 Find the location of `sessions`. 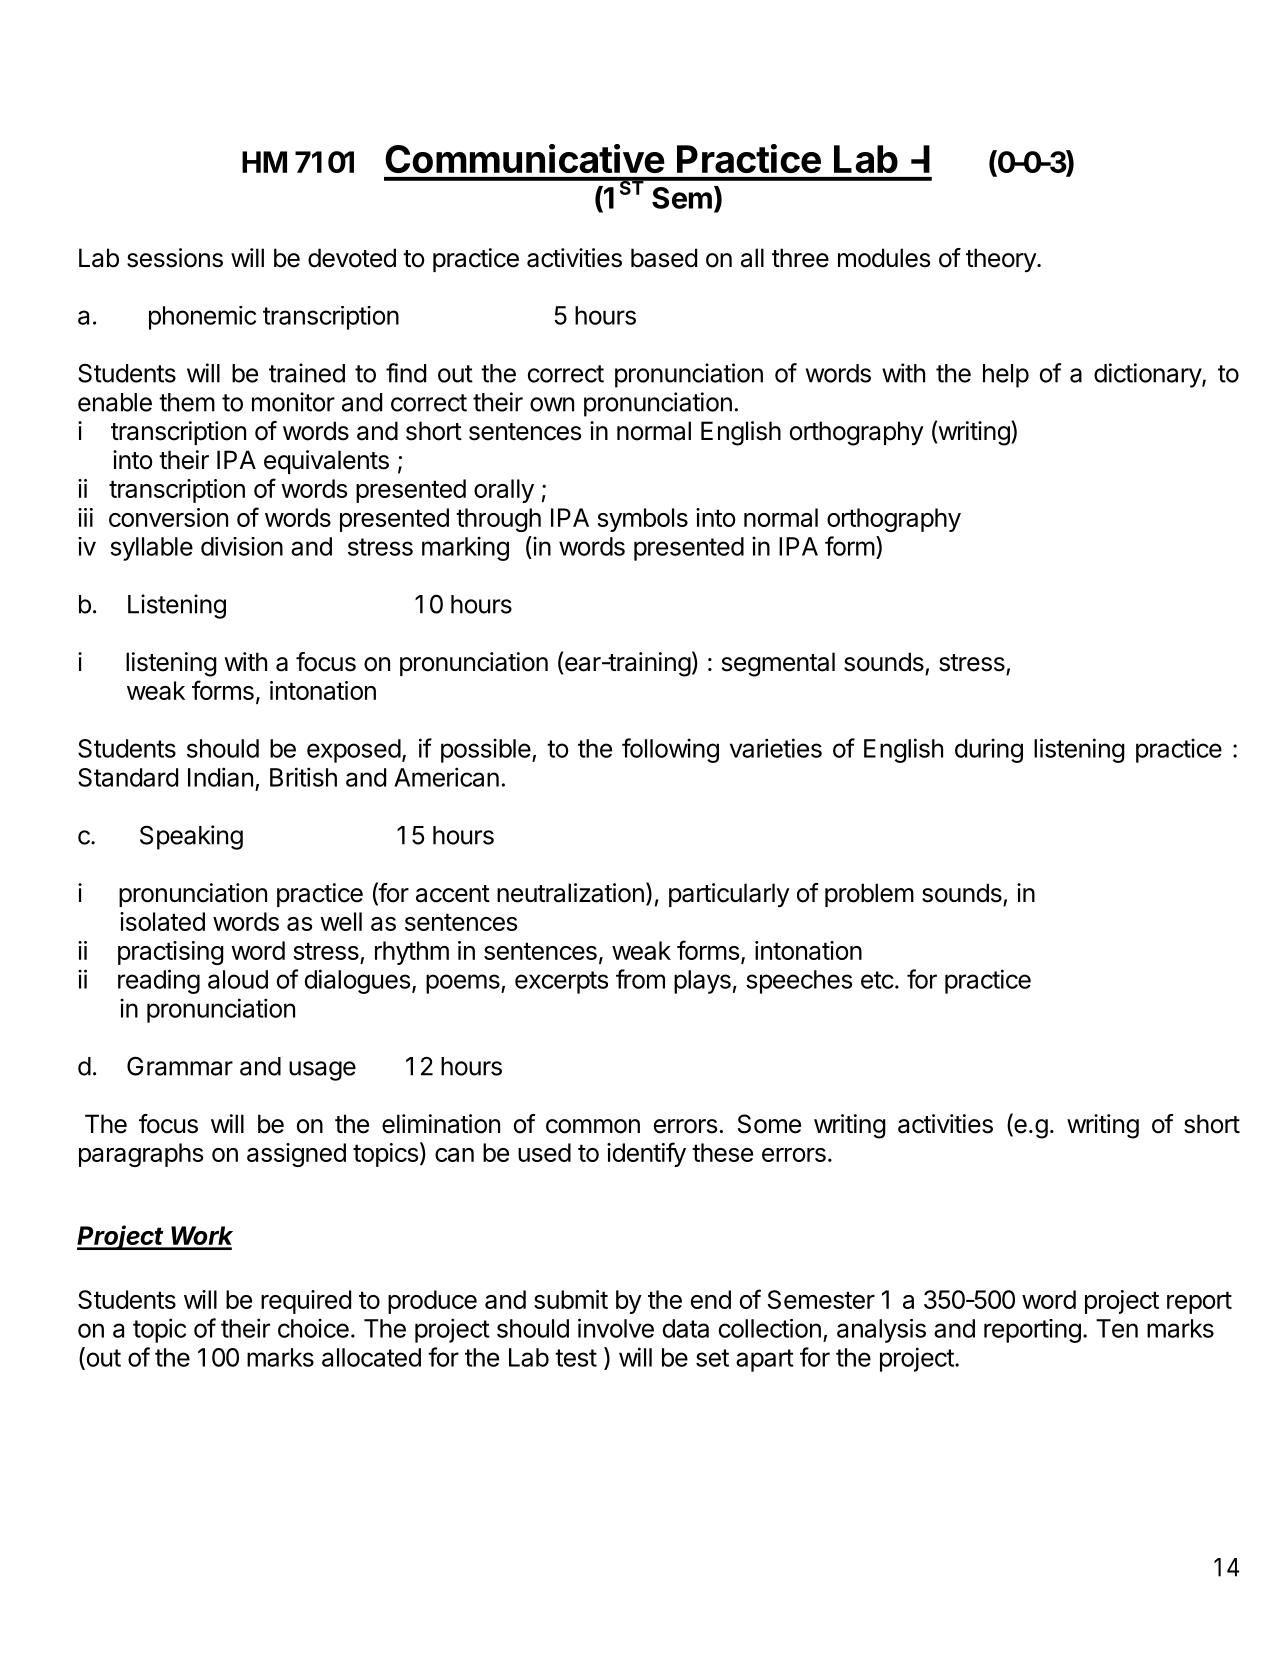

sessions is located at coordinates (175, 258).
